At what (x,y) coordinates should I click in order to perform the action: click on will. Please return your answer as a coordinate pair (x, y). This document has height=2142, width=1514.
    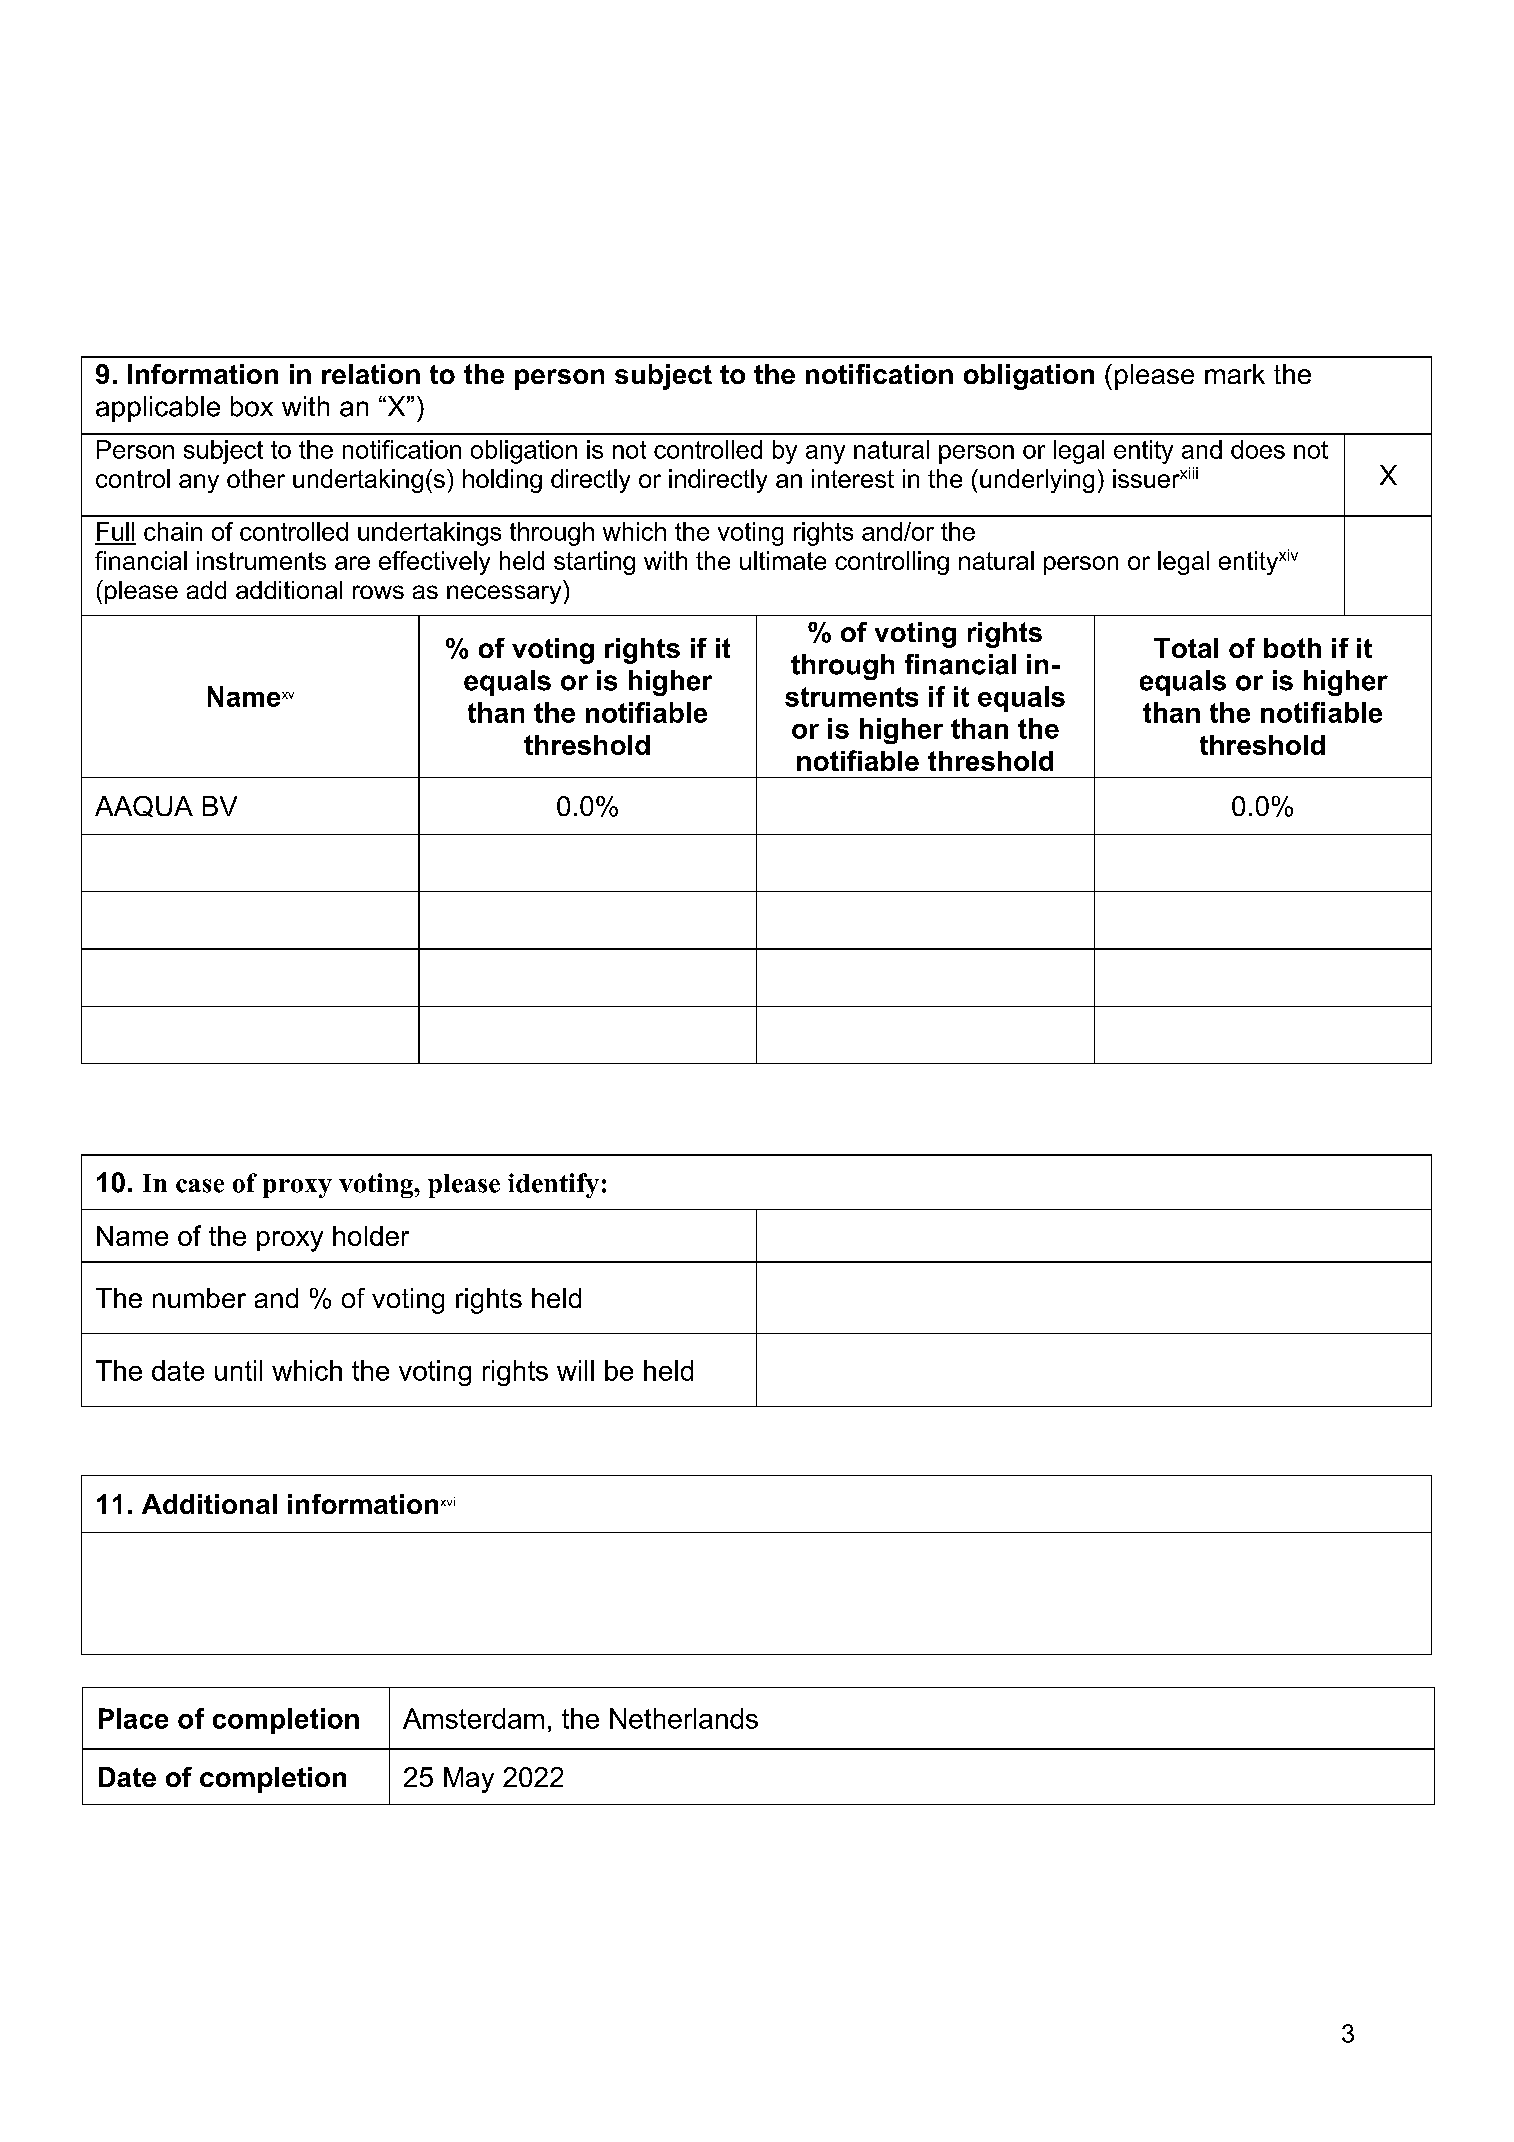
    Looking at the image, I should click on (575, 1370).
